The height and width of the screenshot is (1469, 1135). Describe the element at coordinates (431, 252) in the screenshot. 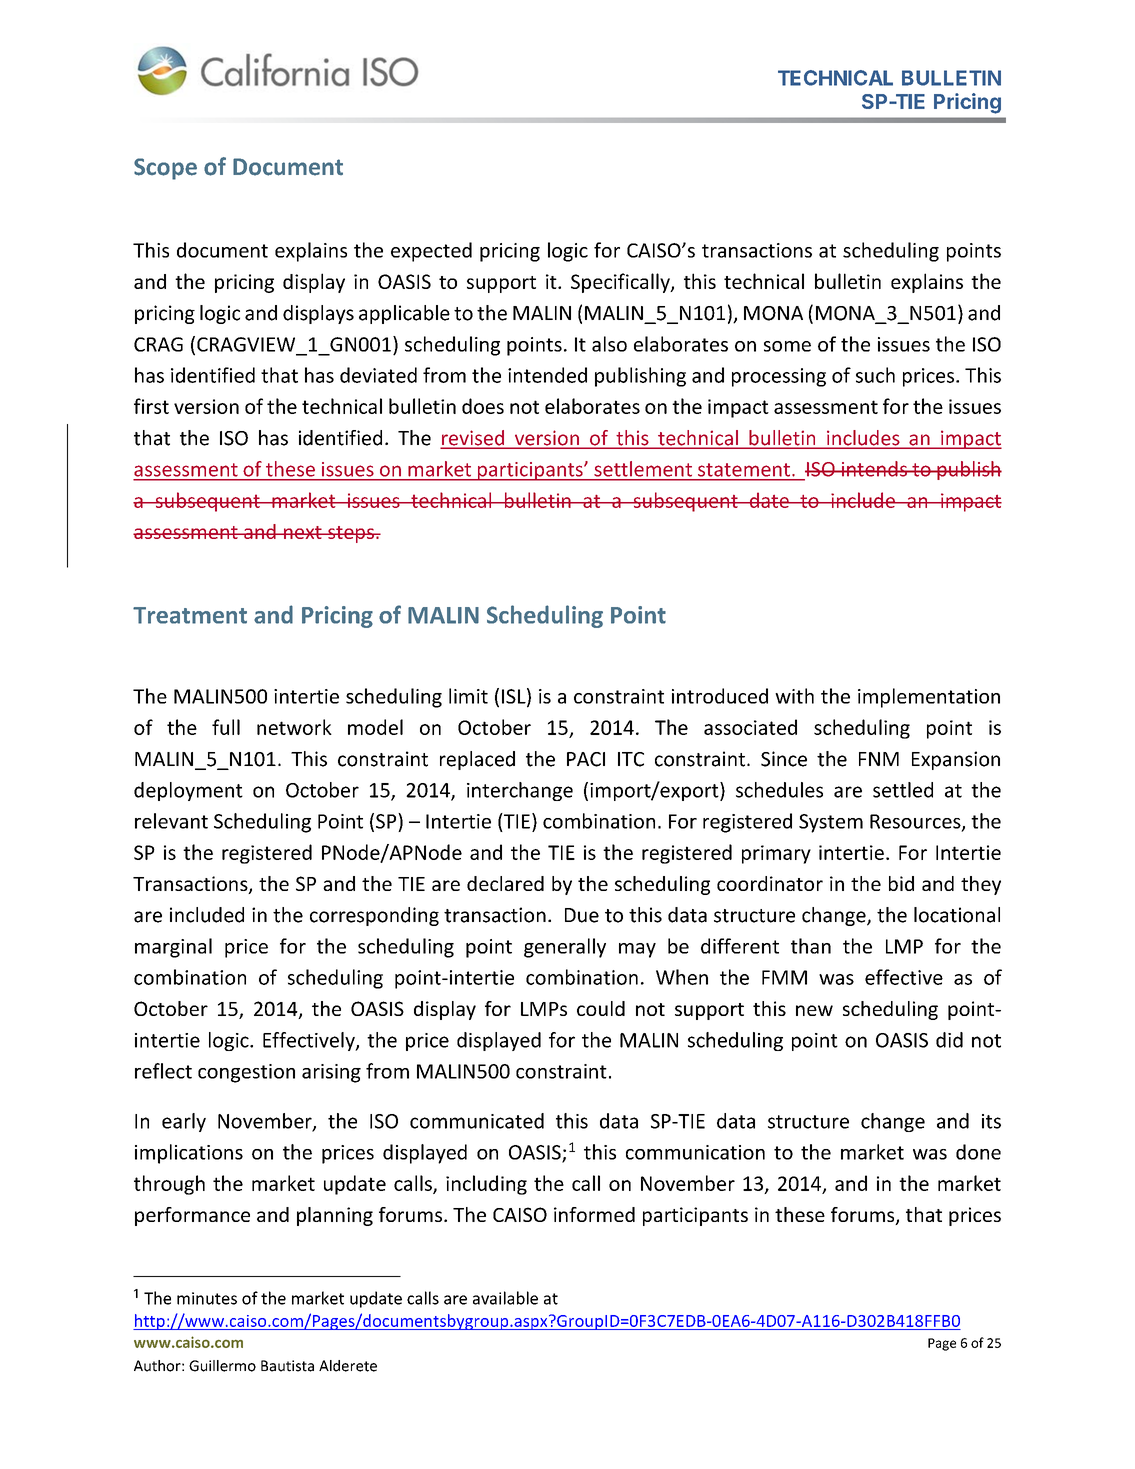

I see `expected` at that location.
